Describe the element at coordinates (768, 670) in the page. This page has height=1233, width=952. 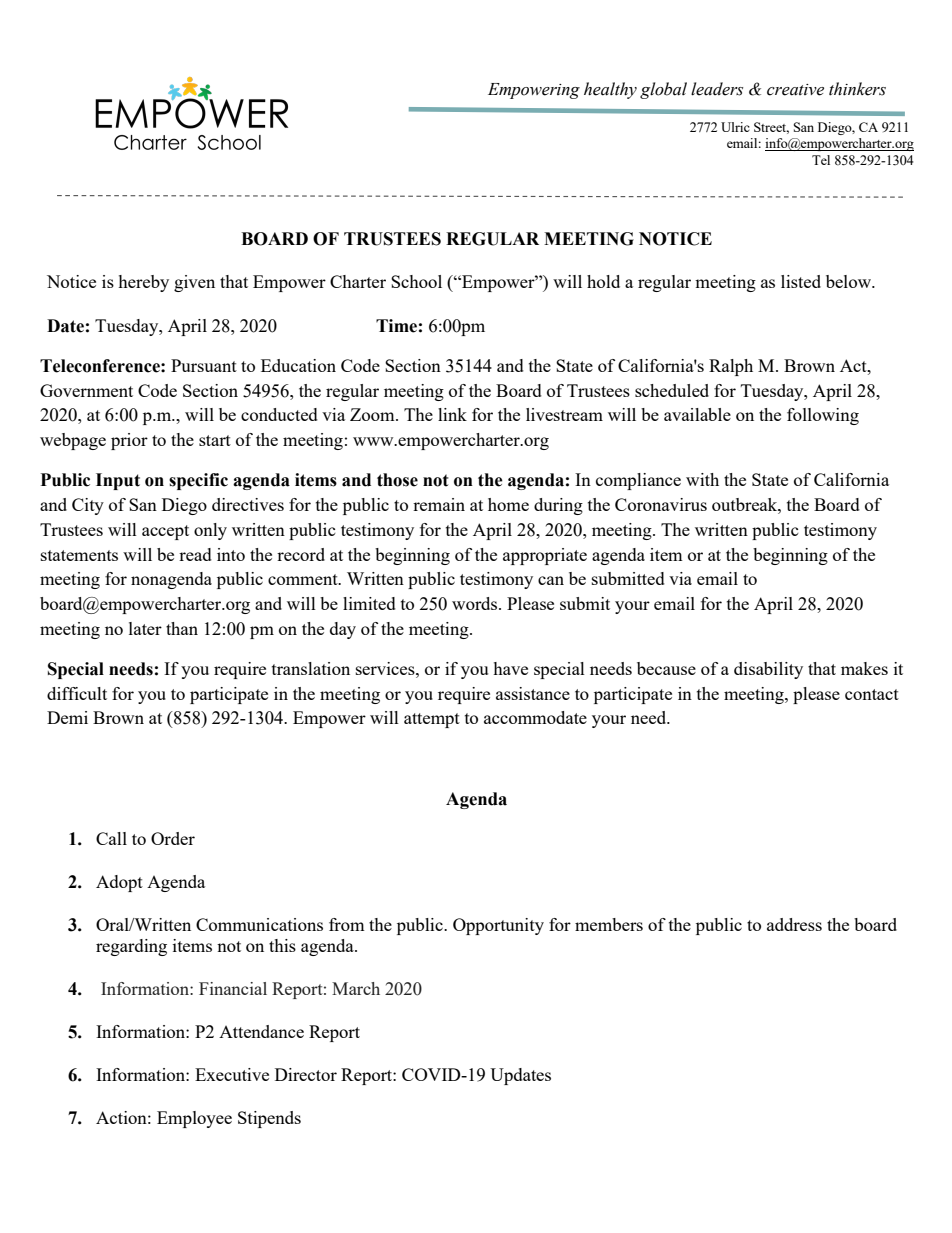
I see `disability` at that location.
